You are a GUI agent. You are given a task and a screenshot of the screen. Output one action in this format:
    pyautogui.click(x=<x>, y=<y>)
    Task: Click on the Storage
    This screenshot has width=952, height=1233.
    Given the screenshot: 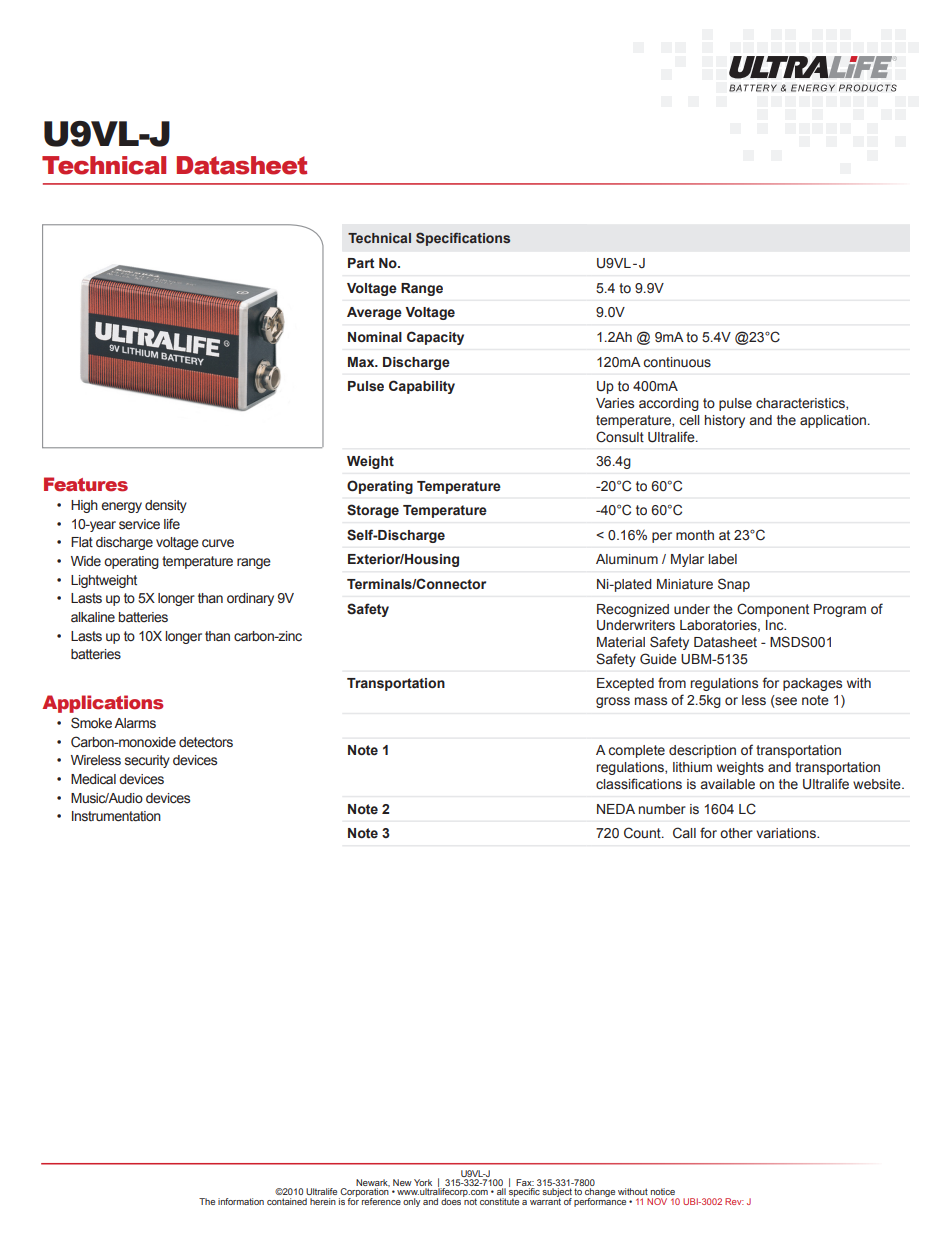 What is the action you would take?
    pyautogui.click(x=373, y=511)
